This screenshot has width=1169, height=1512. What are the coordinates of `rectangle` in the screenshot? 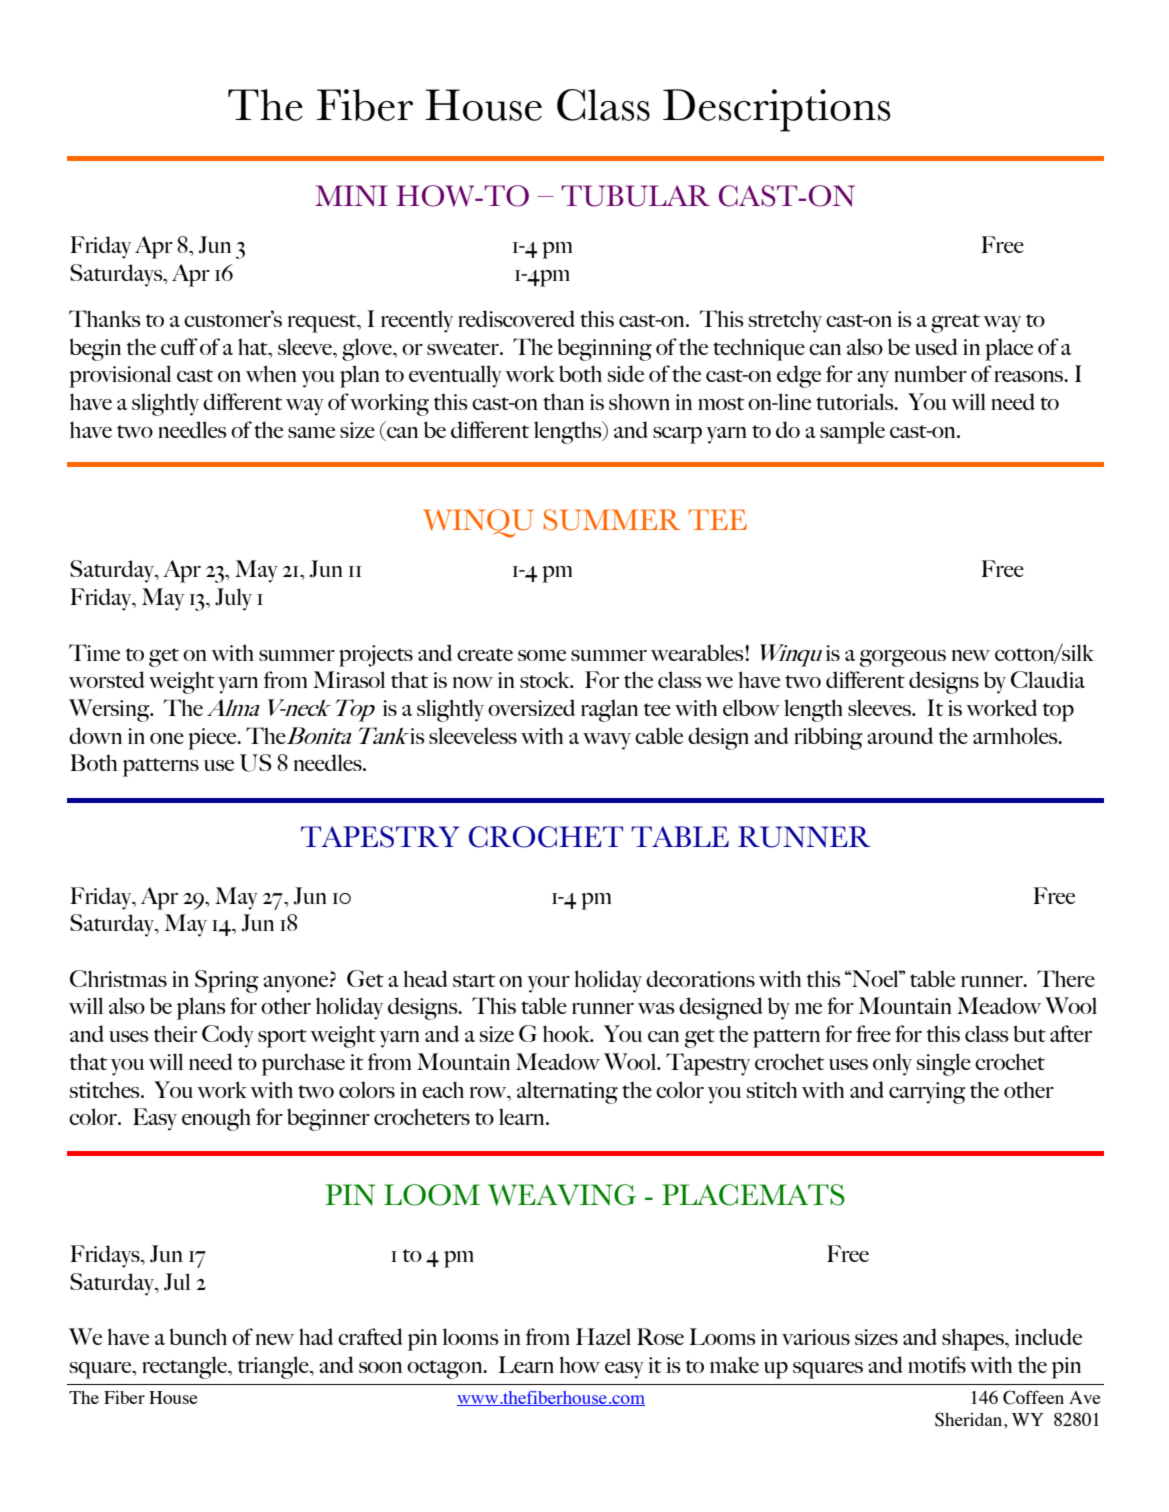 It's located at (186, 1367).
